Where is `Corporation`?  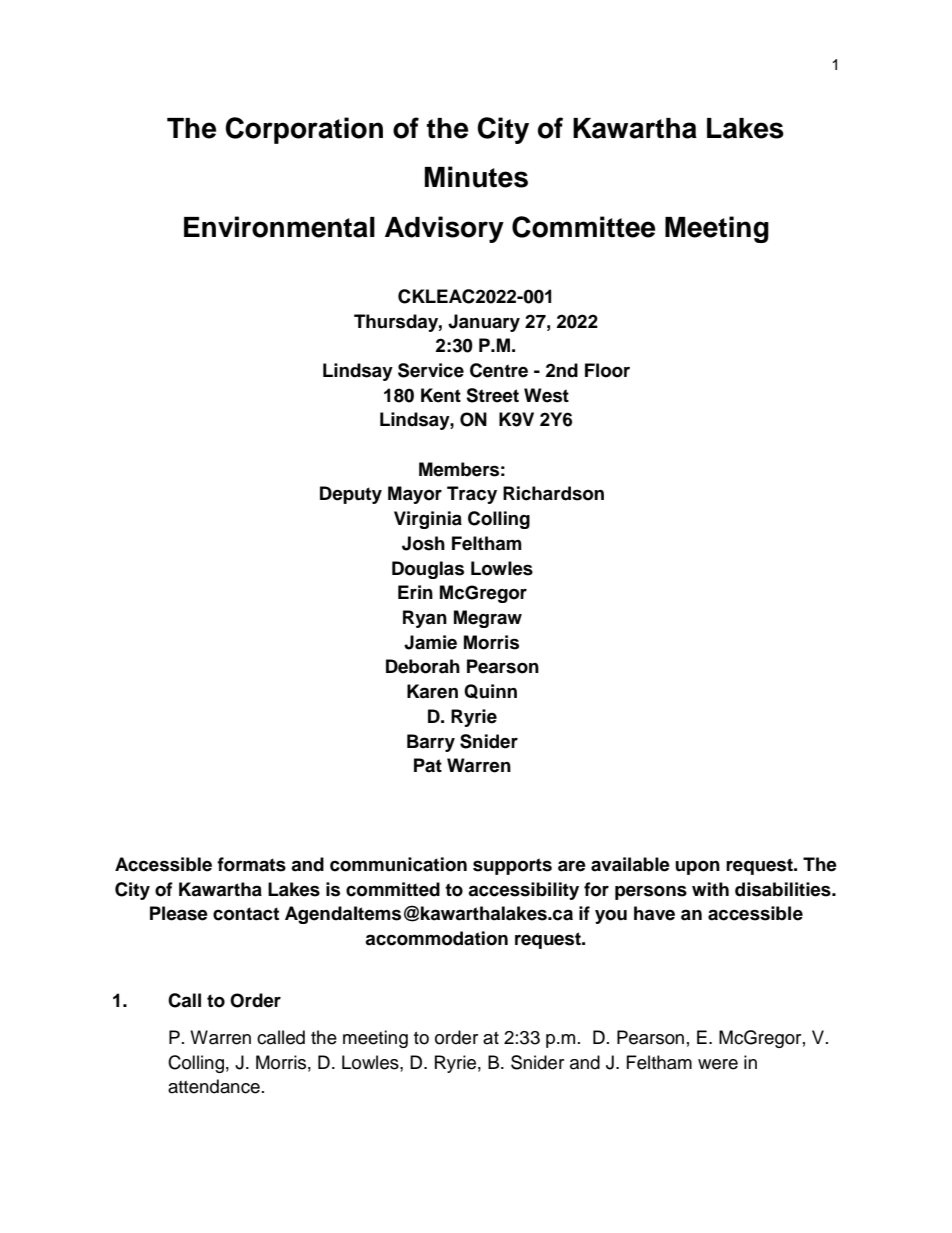 Corporation is located at coordinates (304, 130).
